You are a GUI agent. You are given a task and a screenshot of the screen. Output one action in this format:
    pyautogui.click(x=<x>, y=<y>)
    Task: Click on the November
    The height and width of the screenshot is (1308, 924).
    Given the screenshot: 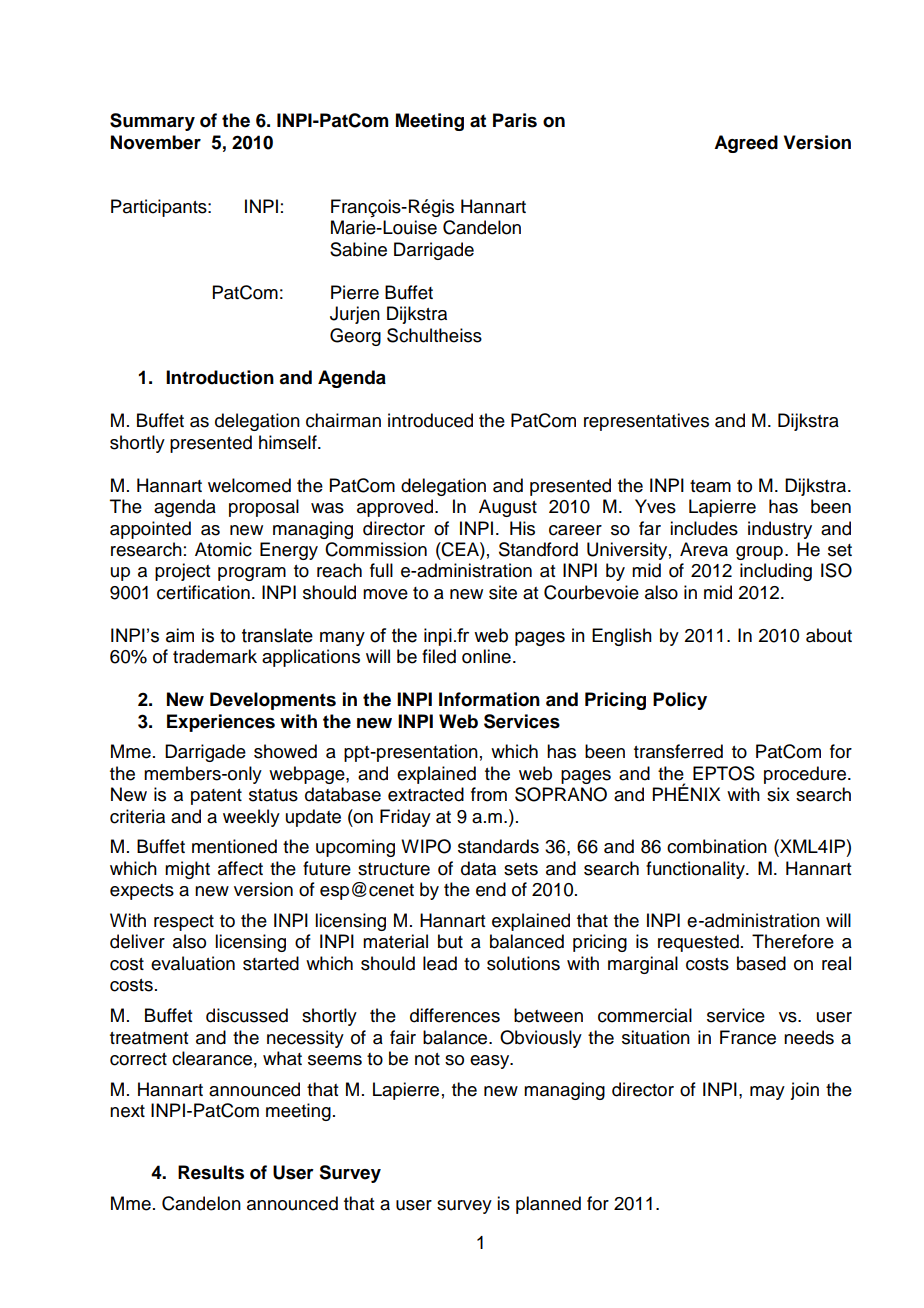 What is the action you would take?
    pyautogui.click(x=156, y=142)
